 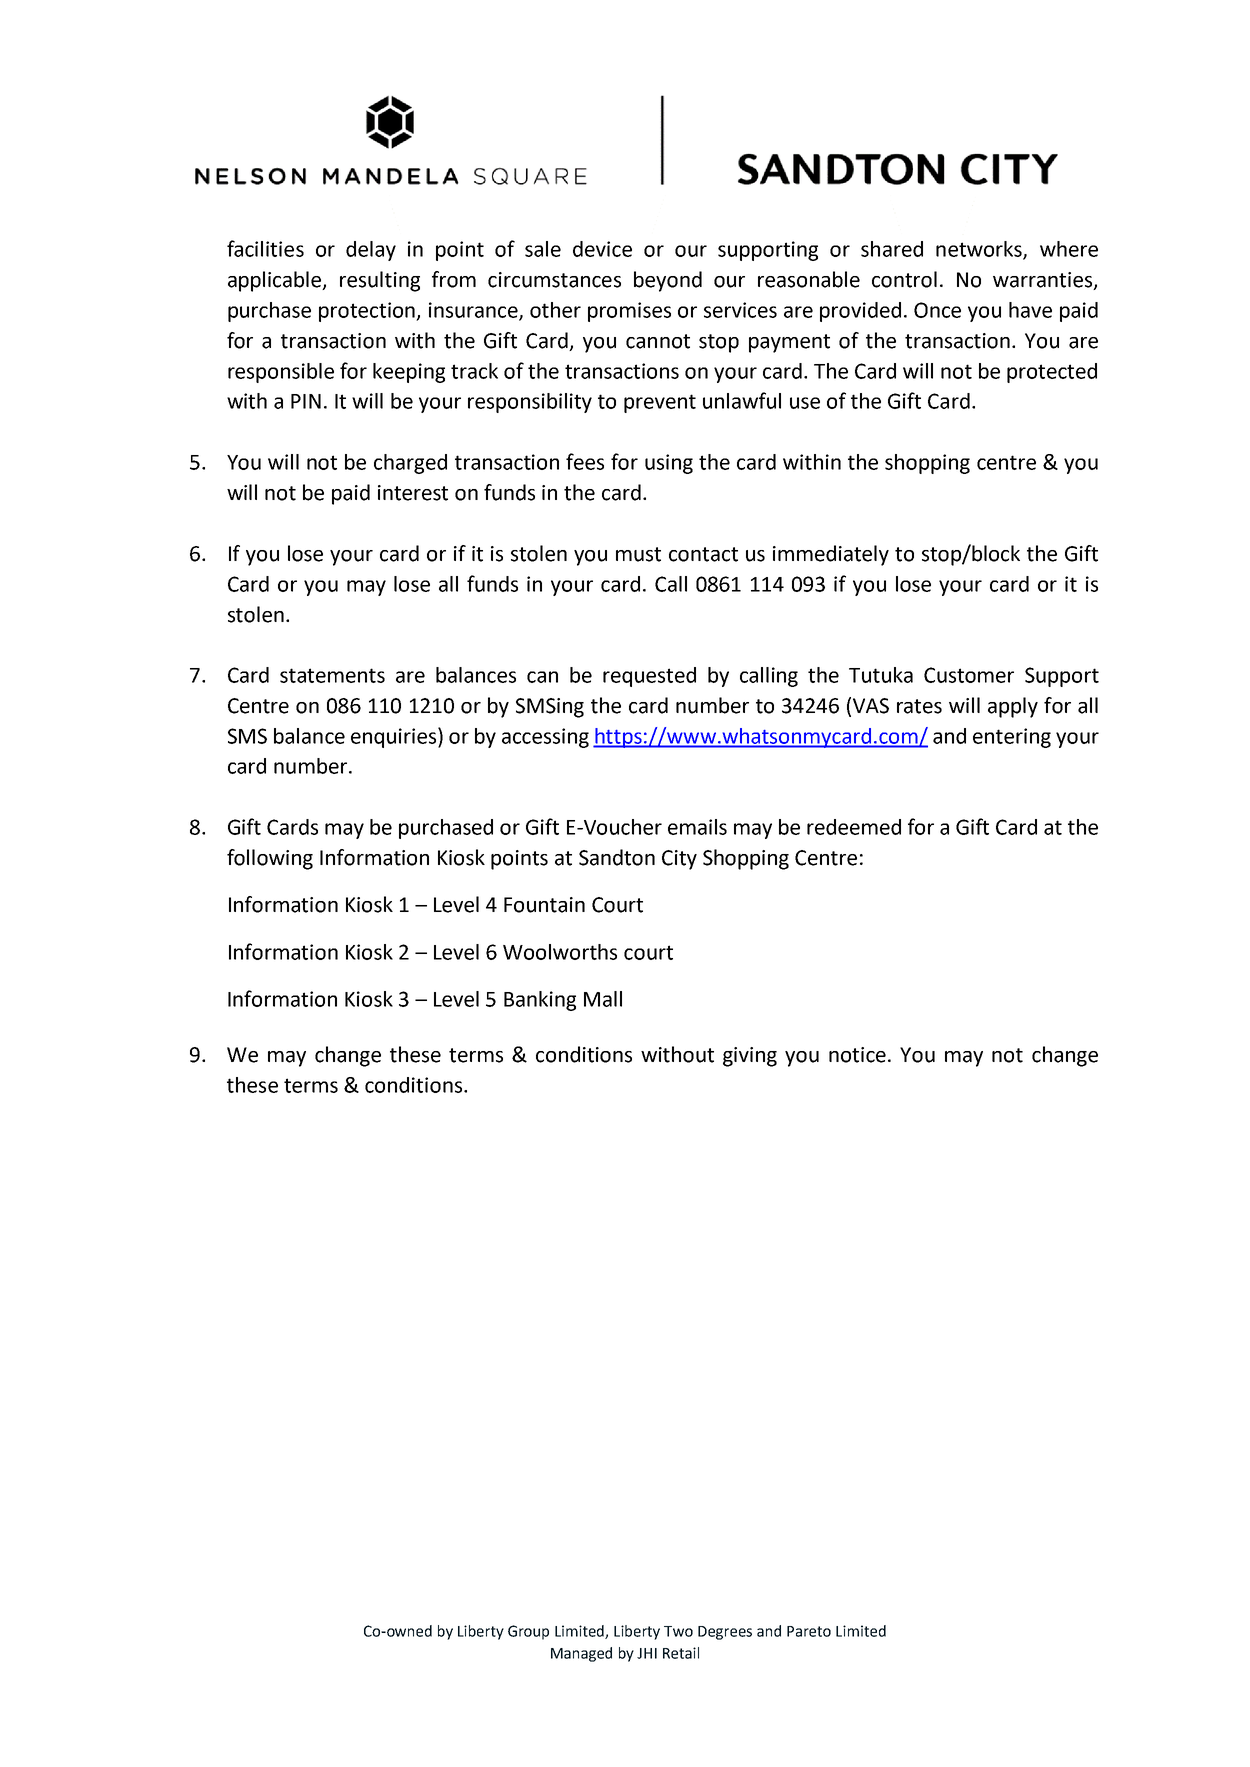 I want to click on notice, so click(x=857, y=1055).
